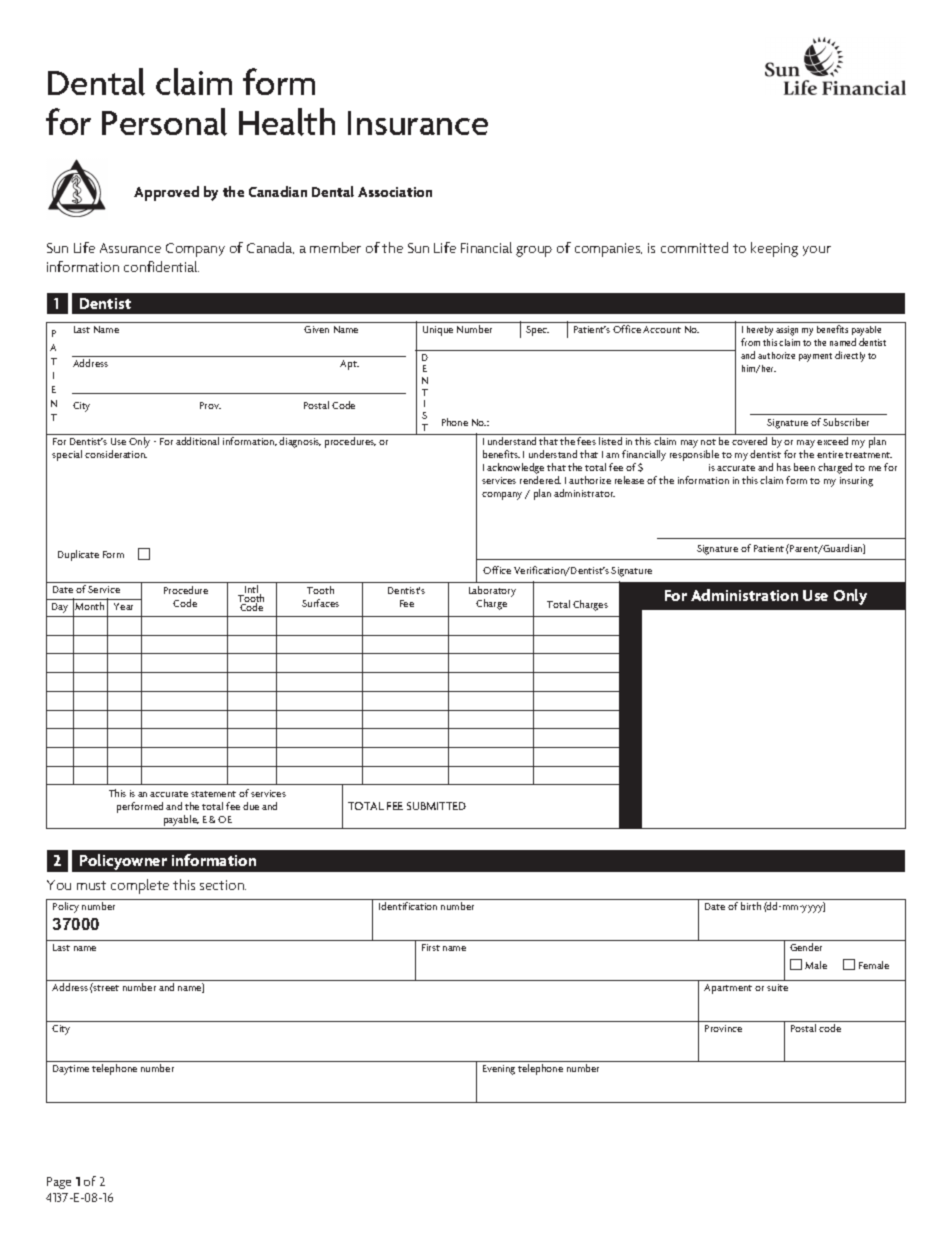 The image size is (952, 1233). I want to click on Evening, so click(499, 1070).
